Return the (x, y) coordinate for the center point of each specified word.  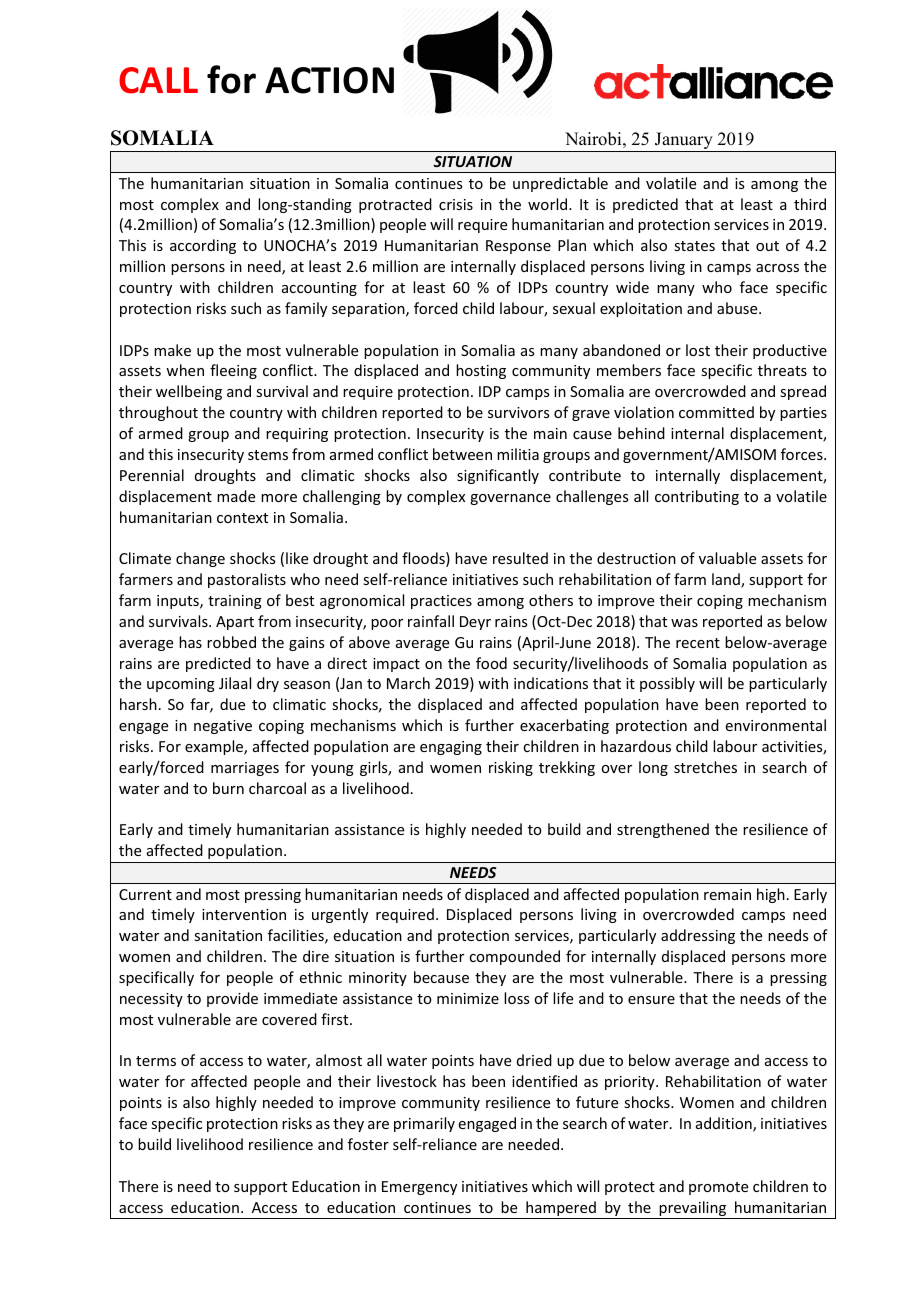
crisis (456, 204)
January (684, 142)
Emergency (419, 1188)
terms (156, 1061)
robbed (231, 642)
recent (698, 643)
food (491, 663)
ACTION (329, 80)
